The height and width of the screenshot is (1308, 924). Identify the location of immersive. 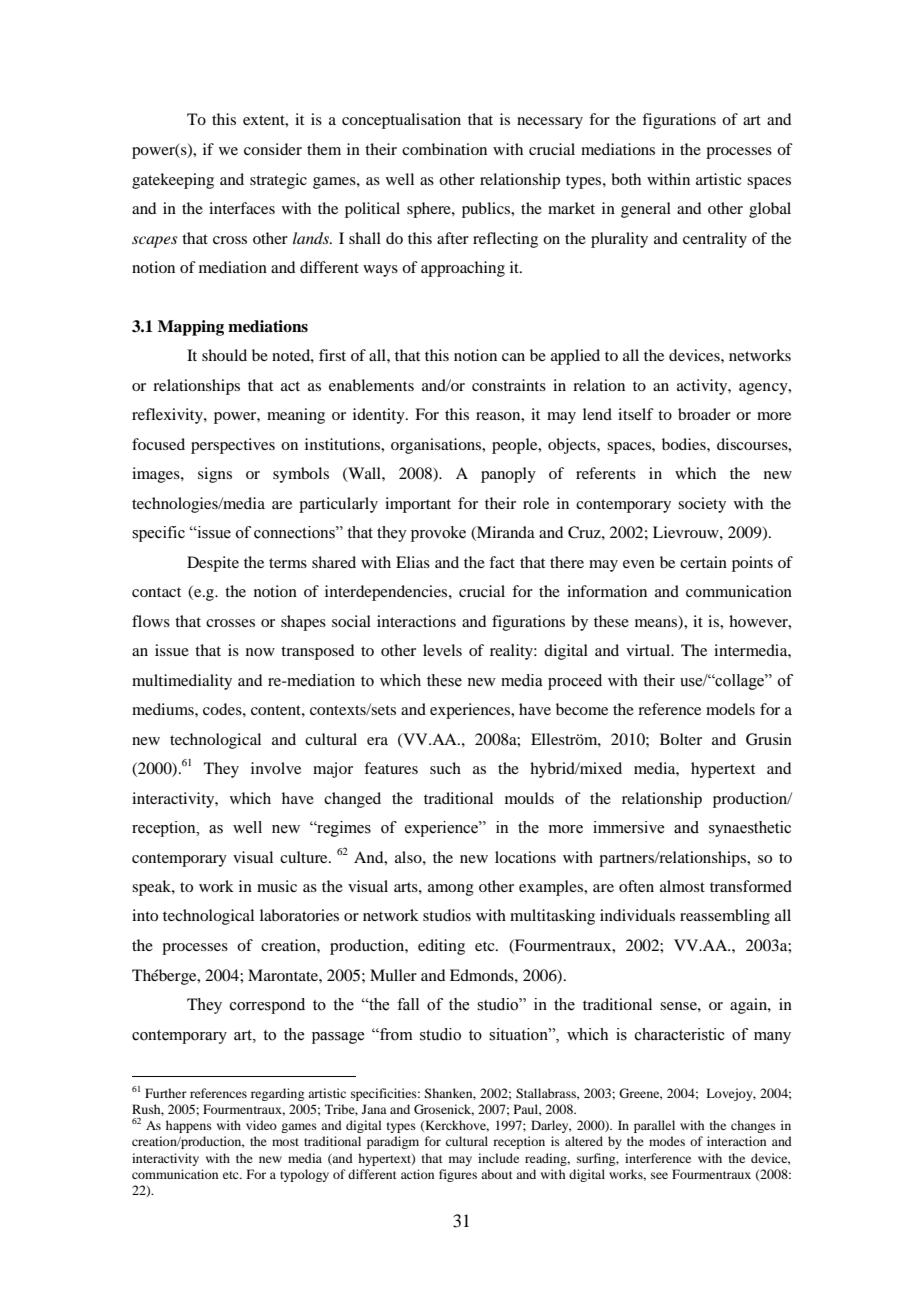
(628, 827).
